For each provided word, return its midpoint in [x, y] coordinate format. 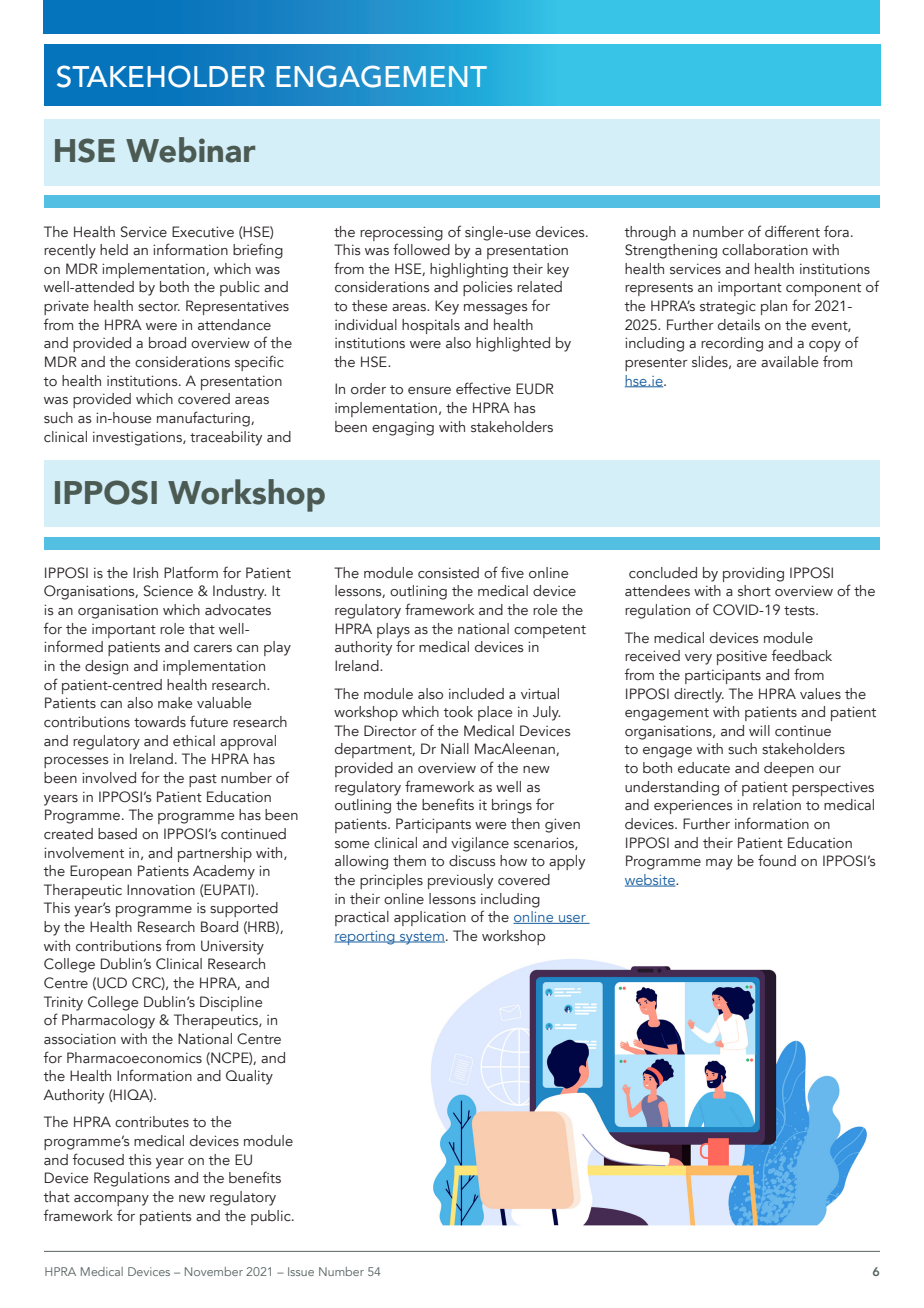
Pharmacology [108, 1021]
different [792, 231]
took [458, 712]
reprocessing [401, 233]
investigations [138, 438]
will [759, 730]
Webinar [190, 150]
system [421, 938]
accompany [111, 1200]
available [789, 362]
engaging [403, 428]
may [719, 864]
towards [160, 722]
